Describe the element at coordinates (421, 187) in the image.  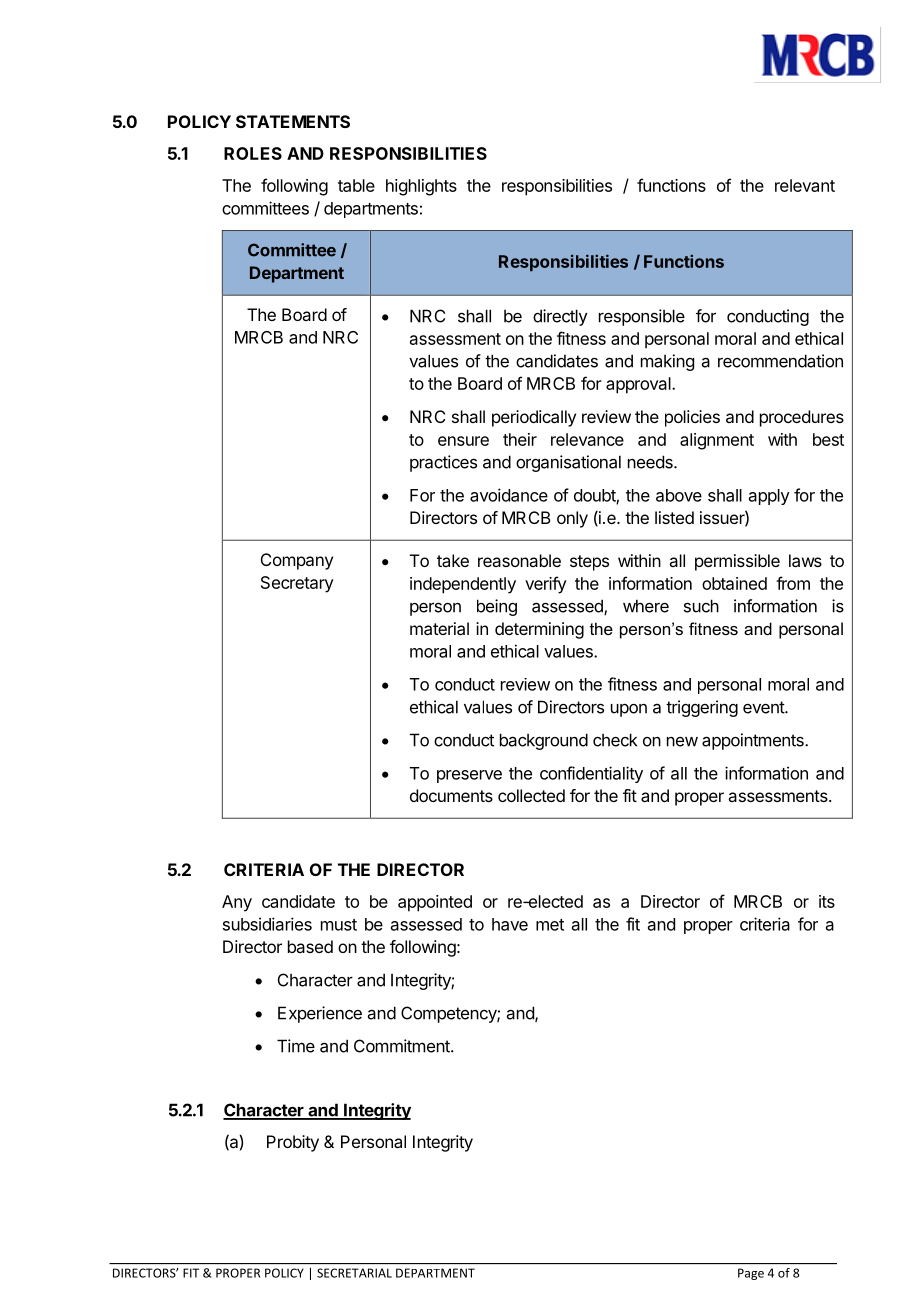
I see `highlights` at that location.
